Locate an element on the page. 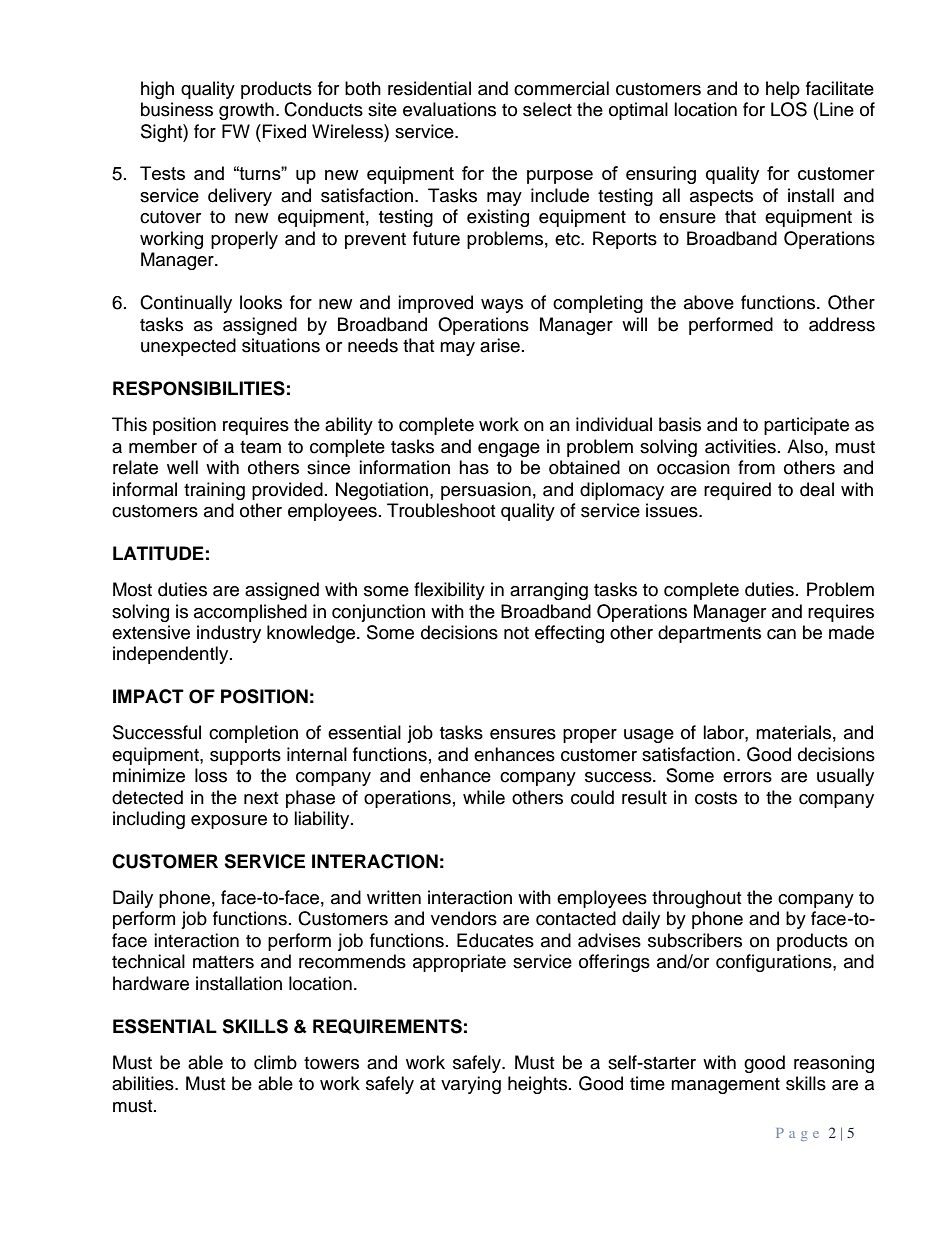  while is located at coordinates (484, 797).
